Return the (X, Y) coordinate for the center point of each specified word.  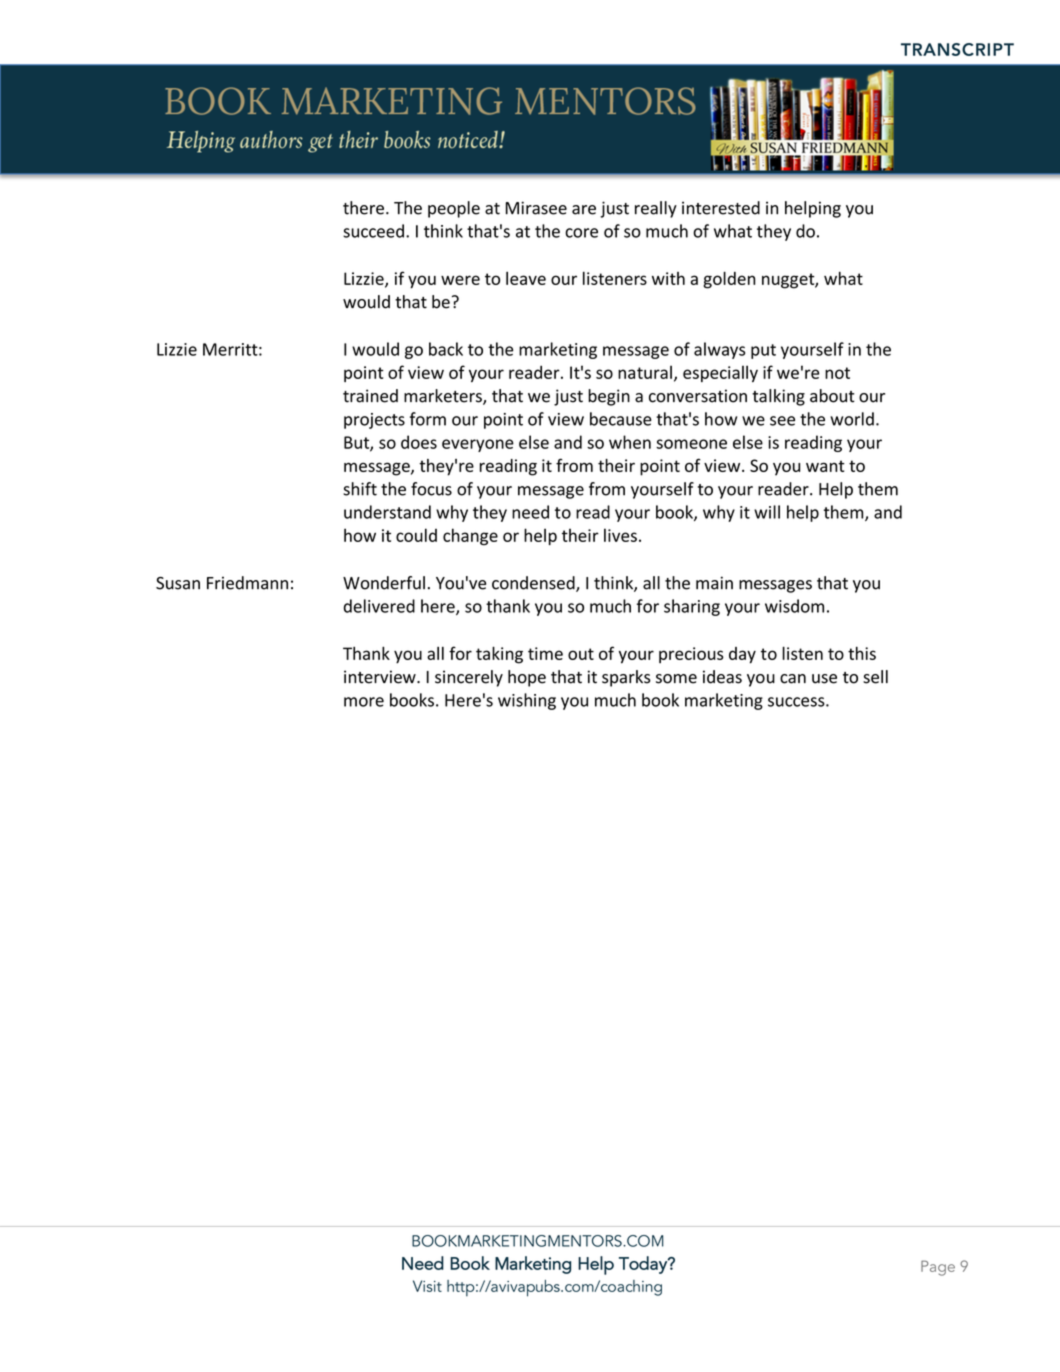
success (797, 702)
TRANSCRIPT (957, 49)
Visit (427, 1286)
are (584, 210)
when (630, 442)
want (825, 466)
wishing (527, 701)
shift (360, 489)
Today (644, 1265)
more (364, 702)
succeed (373, 231)
